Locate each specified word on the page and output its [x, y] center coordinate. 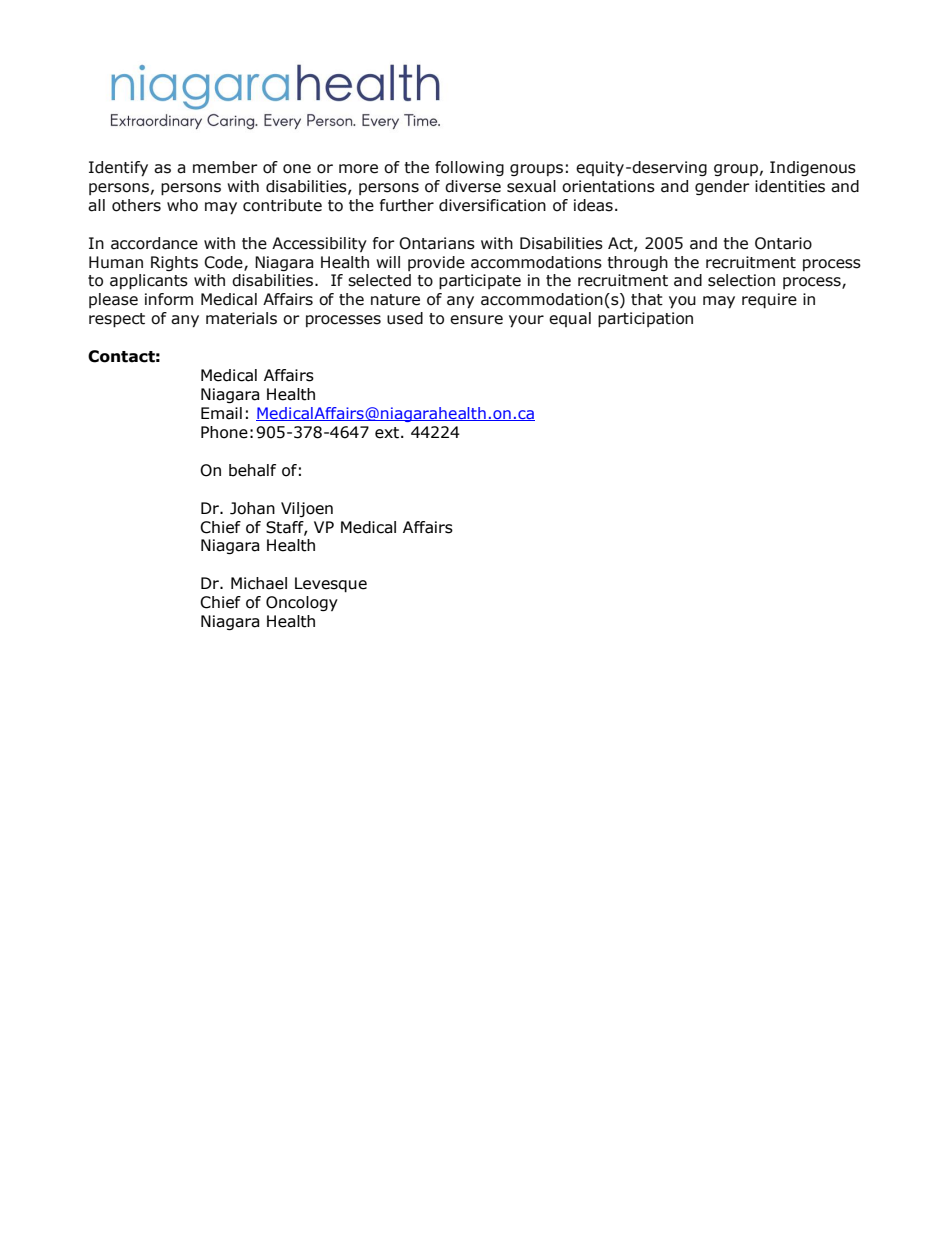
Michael [259, 583]
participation [645, 319]
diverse [473, 186]
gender [722, 187]
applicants [149, 281]
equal [570, 319]
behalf [252, 470]
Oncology [302, 603]
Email [221, 413]
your [526, 321]
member [225, 167]
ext [388, 433]
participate [480, 281]
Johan [252, 508]
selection [741, 280]
